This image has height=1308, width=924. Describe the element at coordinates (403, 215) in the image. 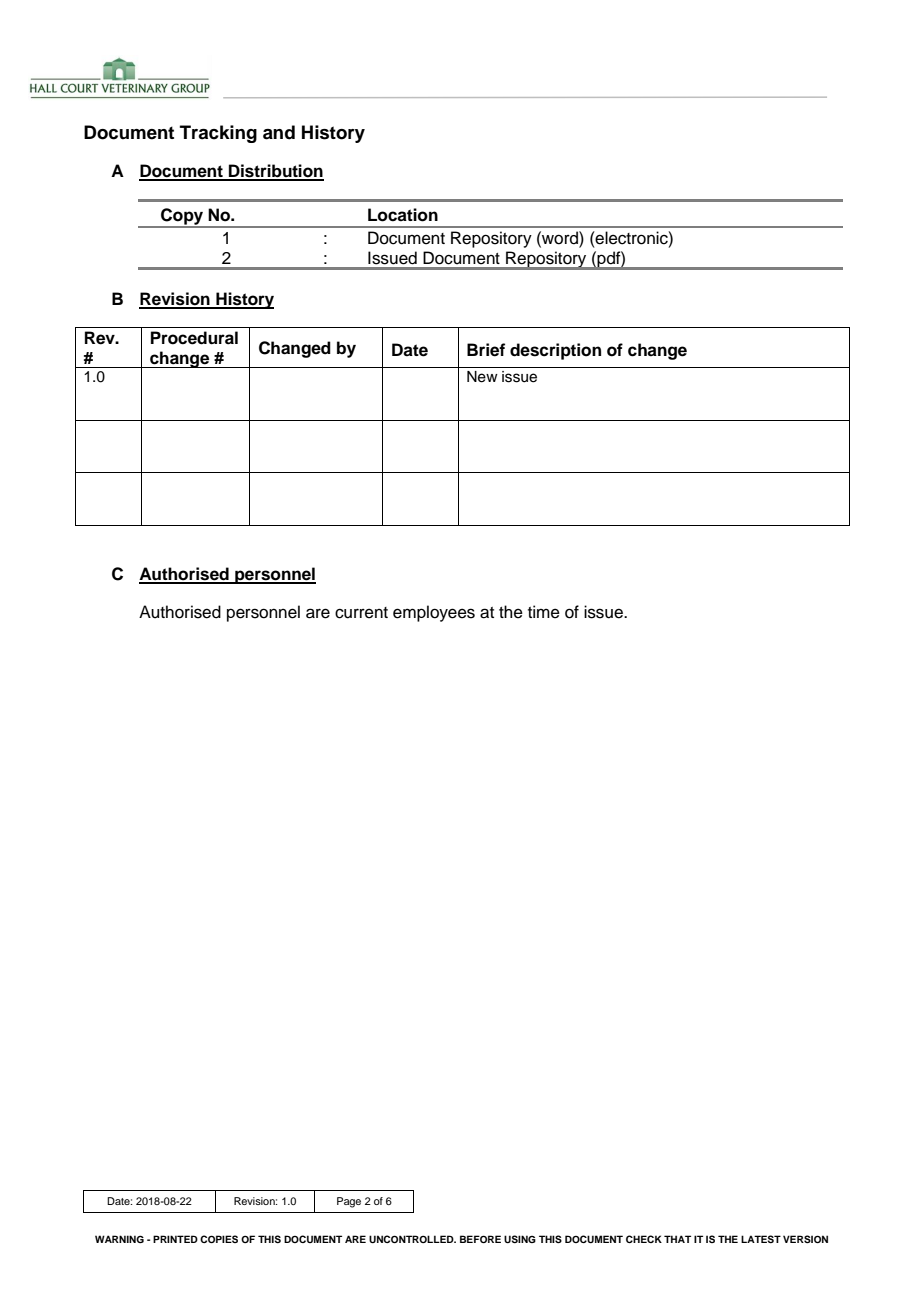

I see `Location` at that location.
